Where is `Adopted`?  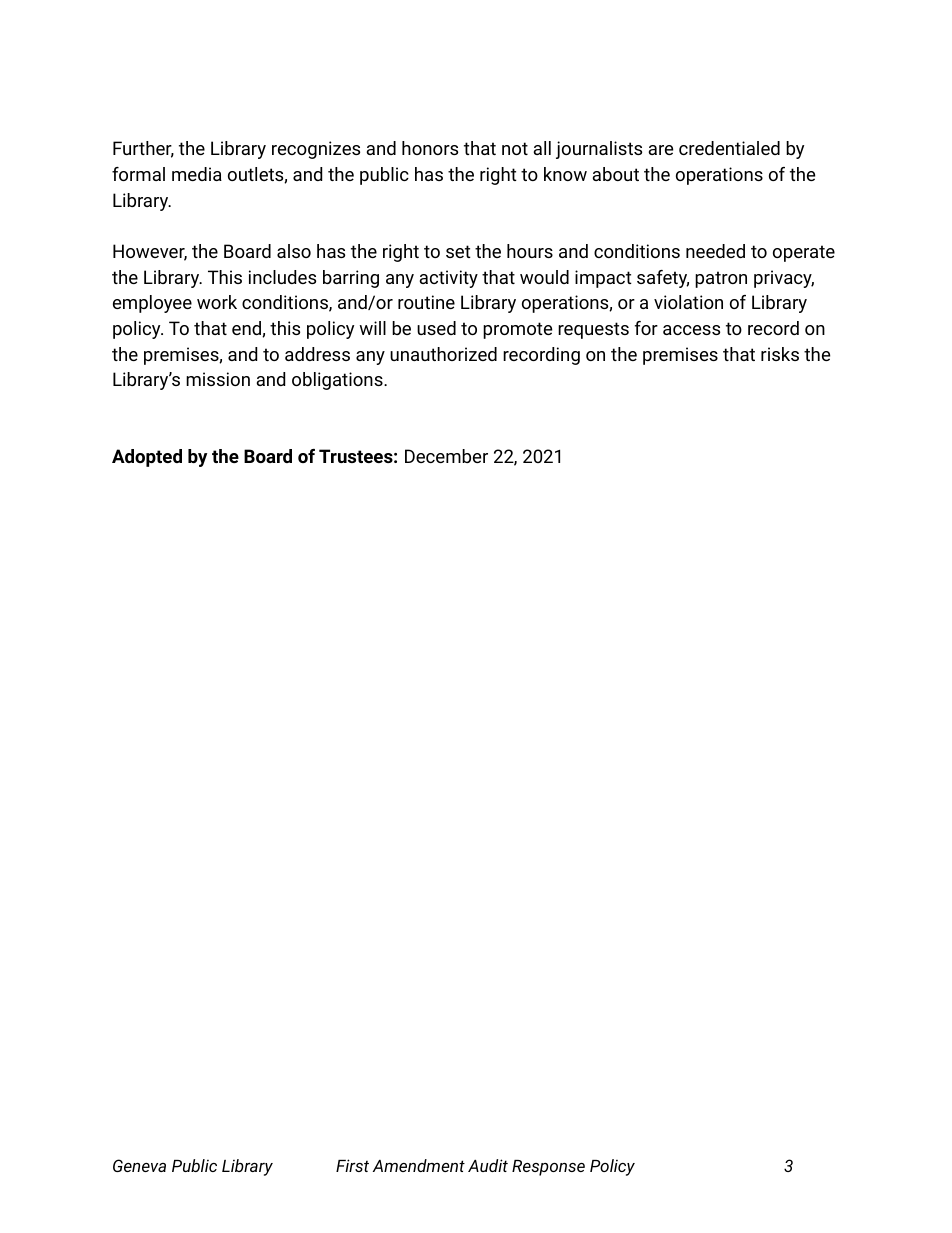
Adopted is located at coordinates (147, 458).
